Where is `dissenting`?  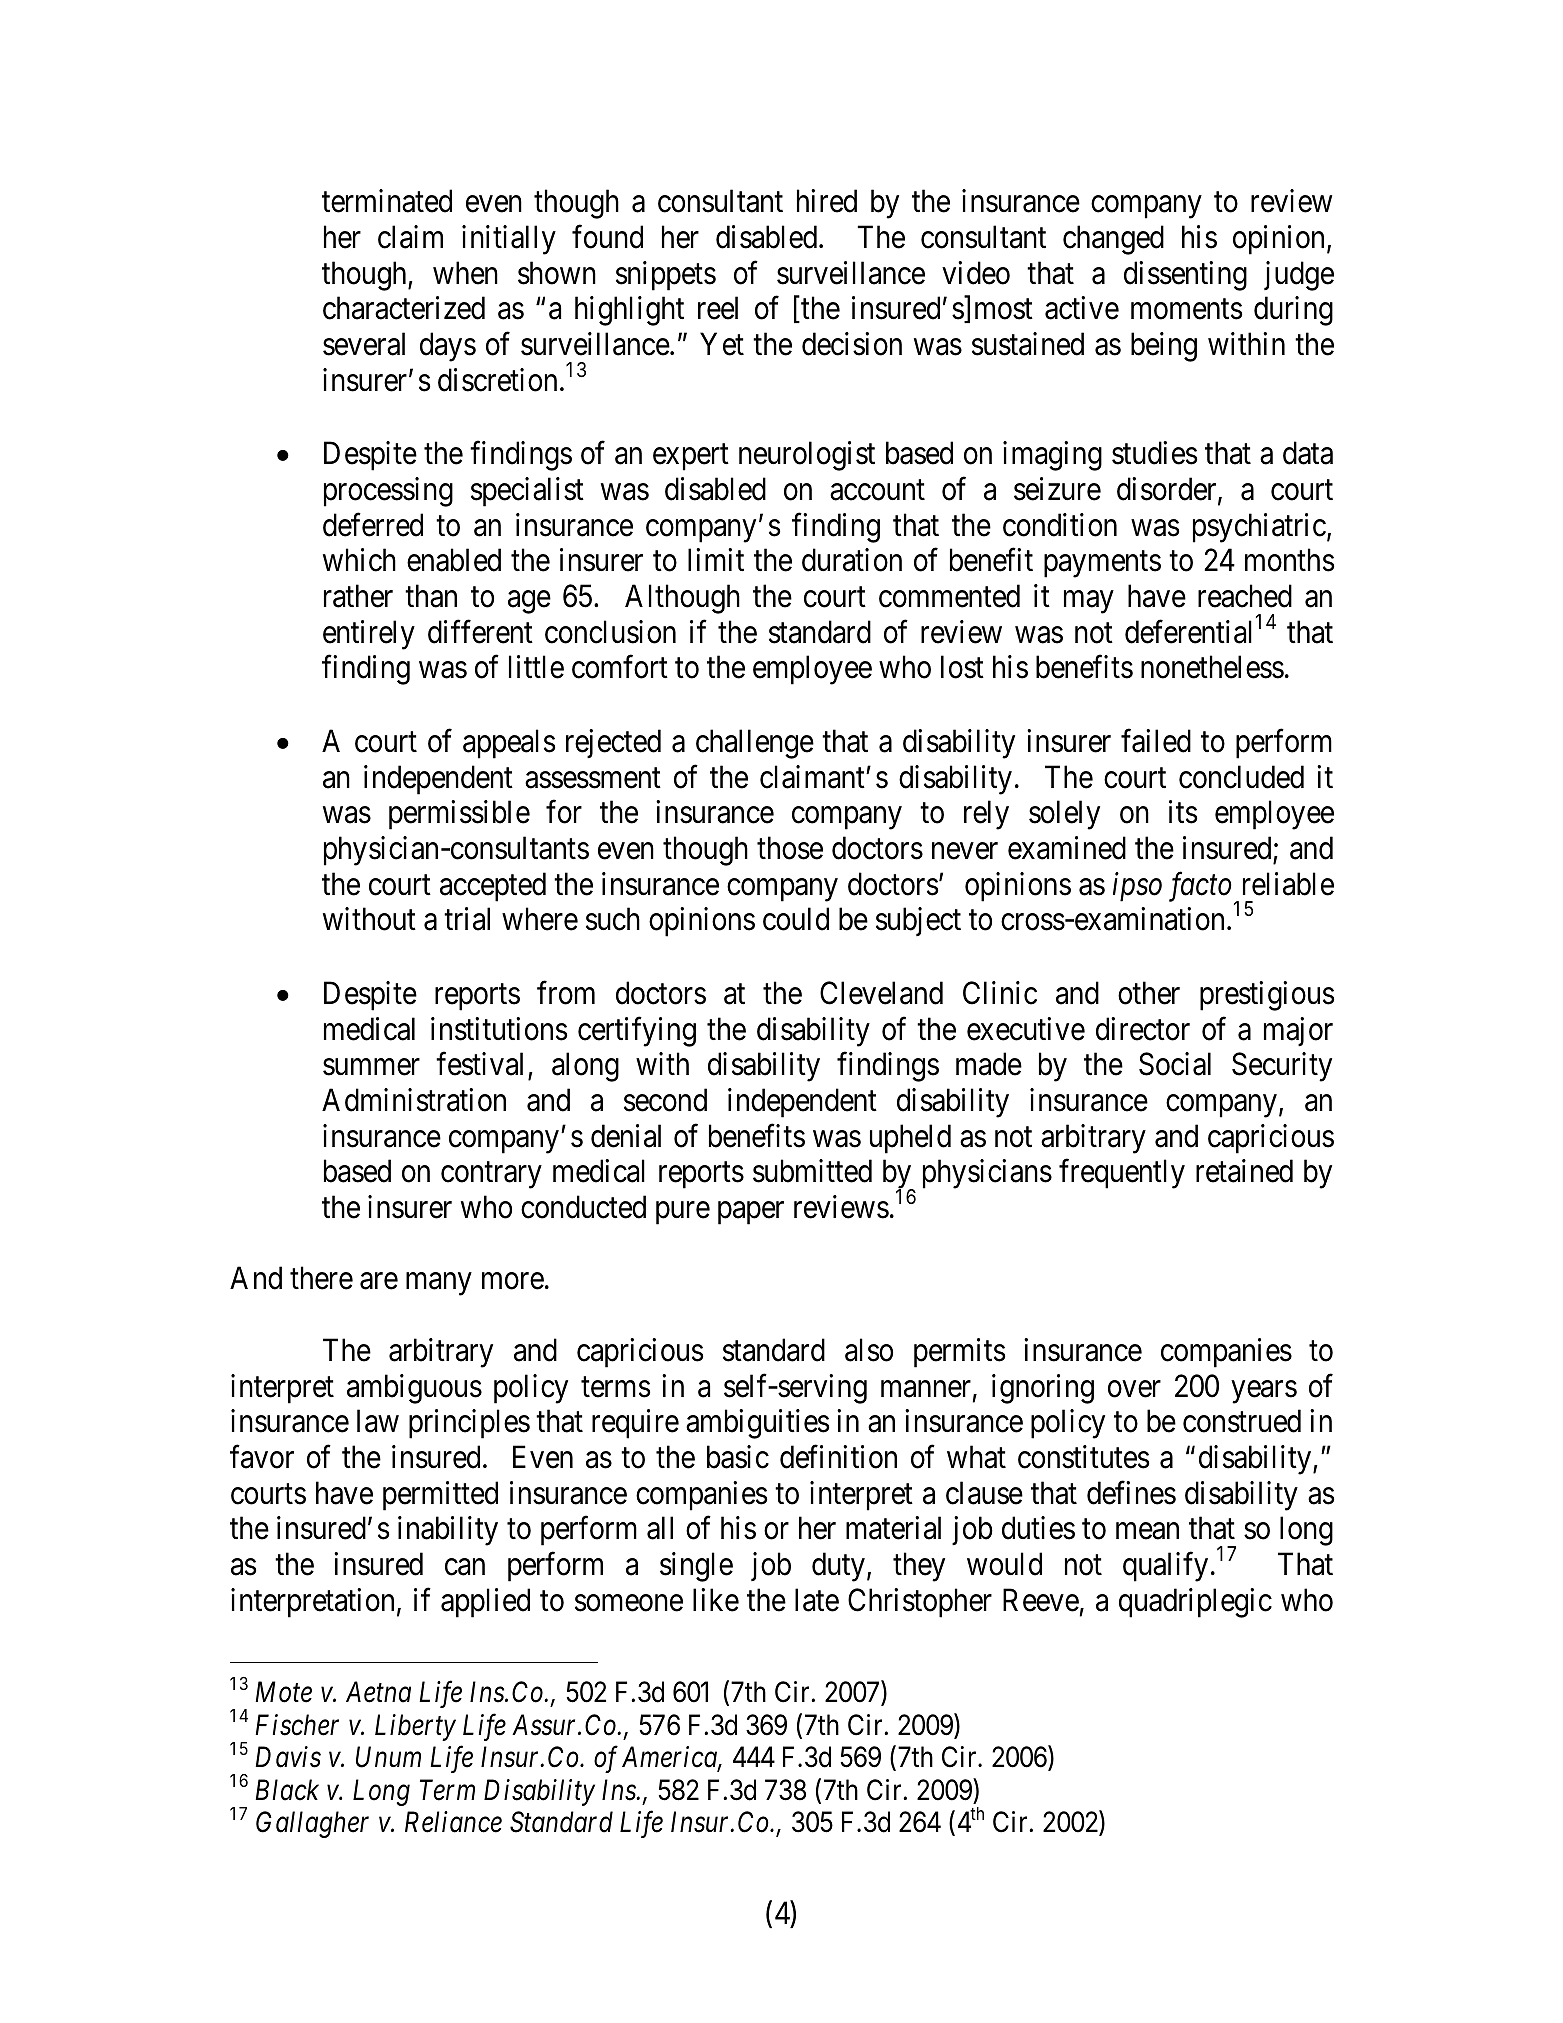 dissenting is located at coordinates (1185, 276).
